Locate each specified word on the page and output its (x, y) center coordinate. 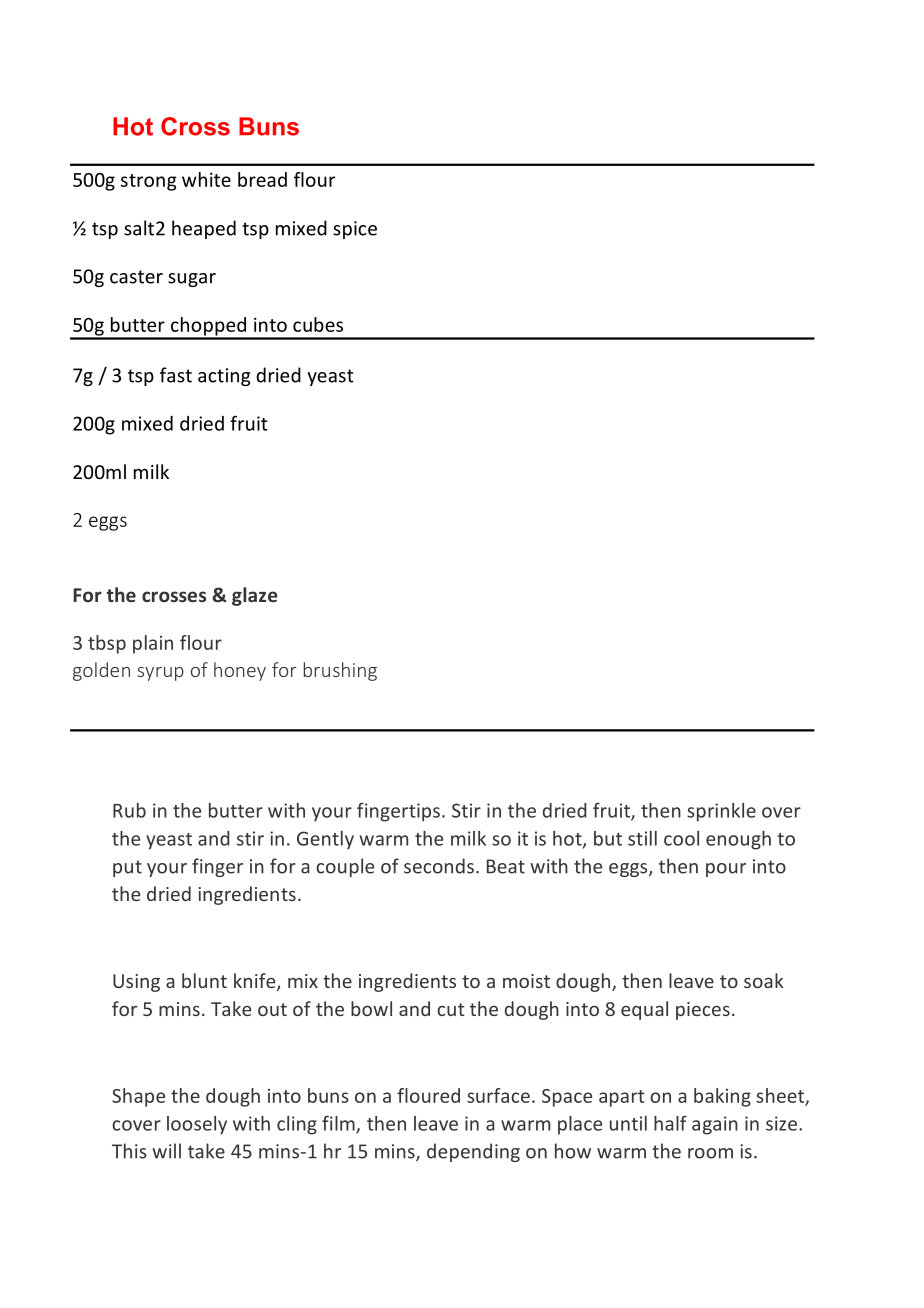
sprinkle (721, 812)
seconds (439, 866)
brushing (340, 671)
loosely (197, 1125)
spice (355, 230)
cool (681, 838)
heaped (204, 229)
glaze (255, 596)
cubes (318, 324)
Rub (129, 810)
